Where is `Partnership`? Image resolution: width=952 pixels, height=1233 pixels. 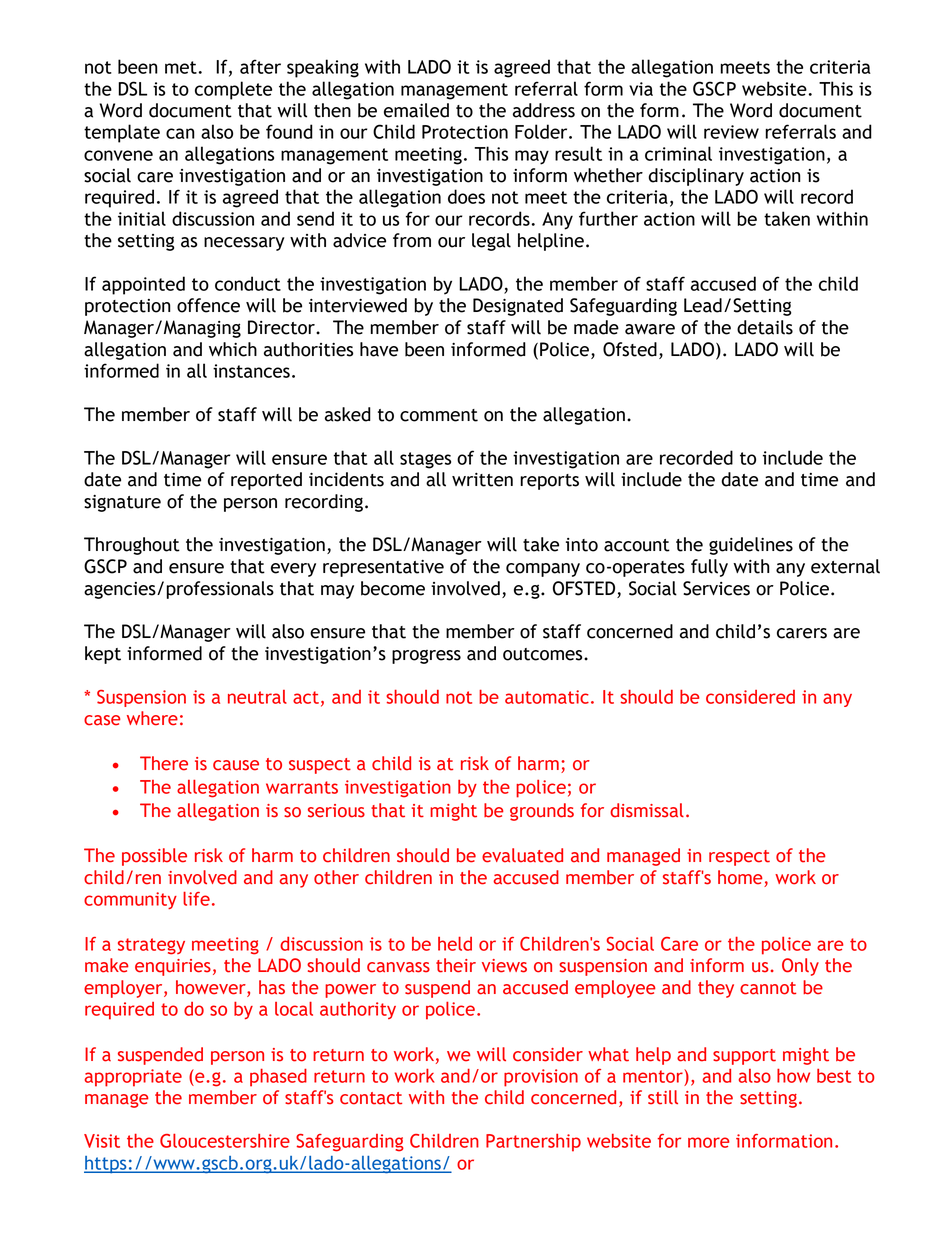 Partnership is located at coordinates (533, 1143).
